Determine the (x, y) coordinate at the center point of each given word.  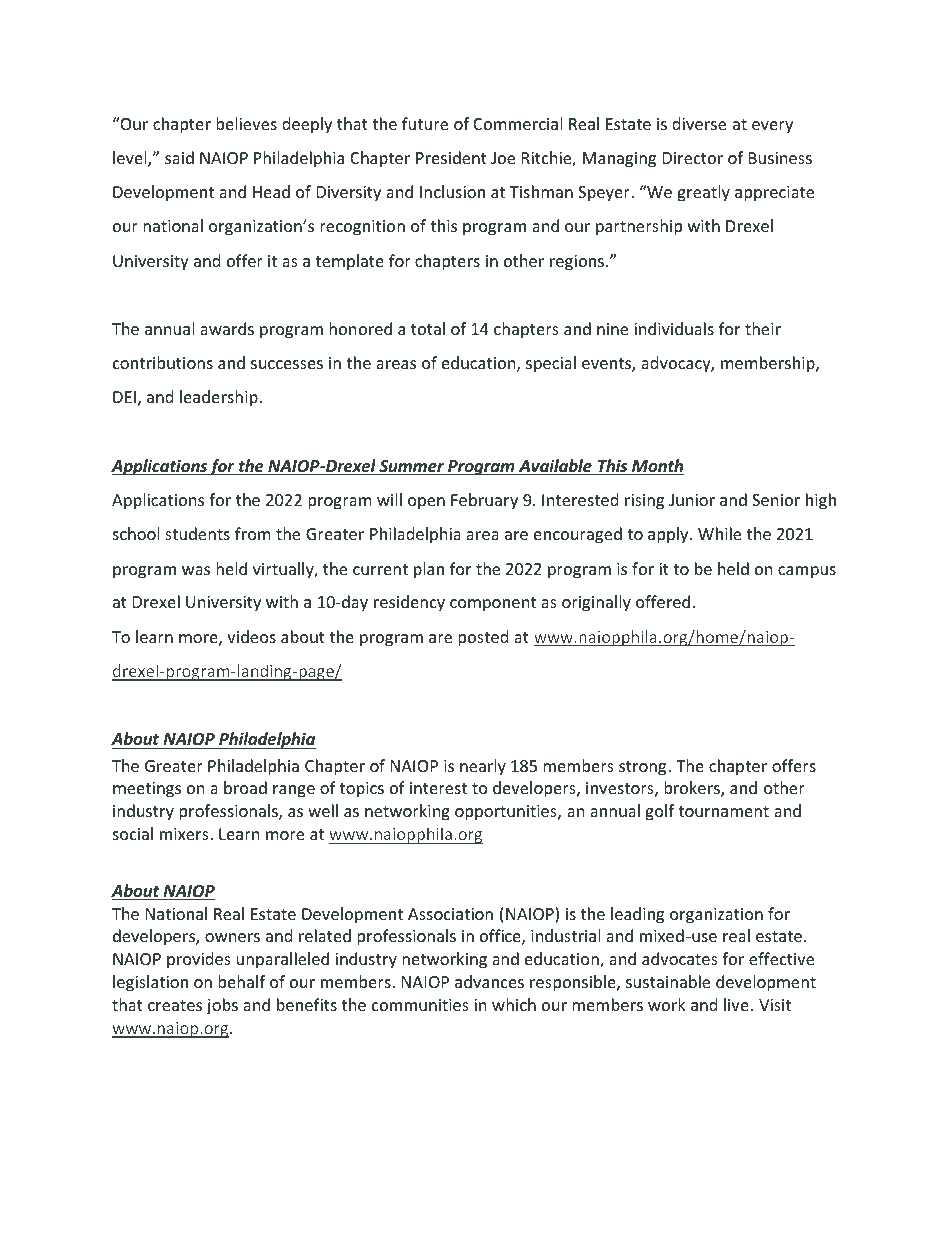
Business (780, 158)
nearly (483, 767)
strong (642, 768)
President (451, 157)
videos (251, 636)
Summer (412, 467)
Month (657, 467)
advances (489, 981)
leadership (220, 398)
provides (199, 960)
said (179, 157)
